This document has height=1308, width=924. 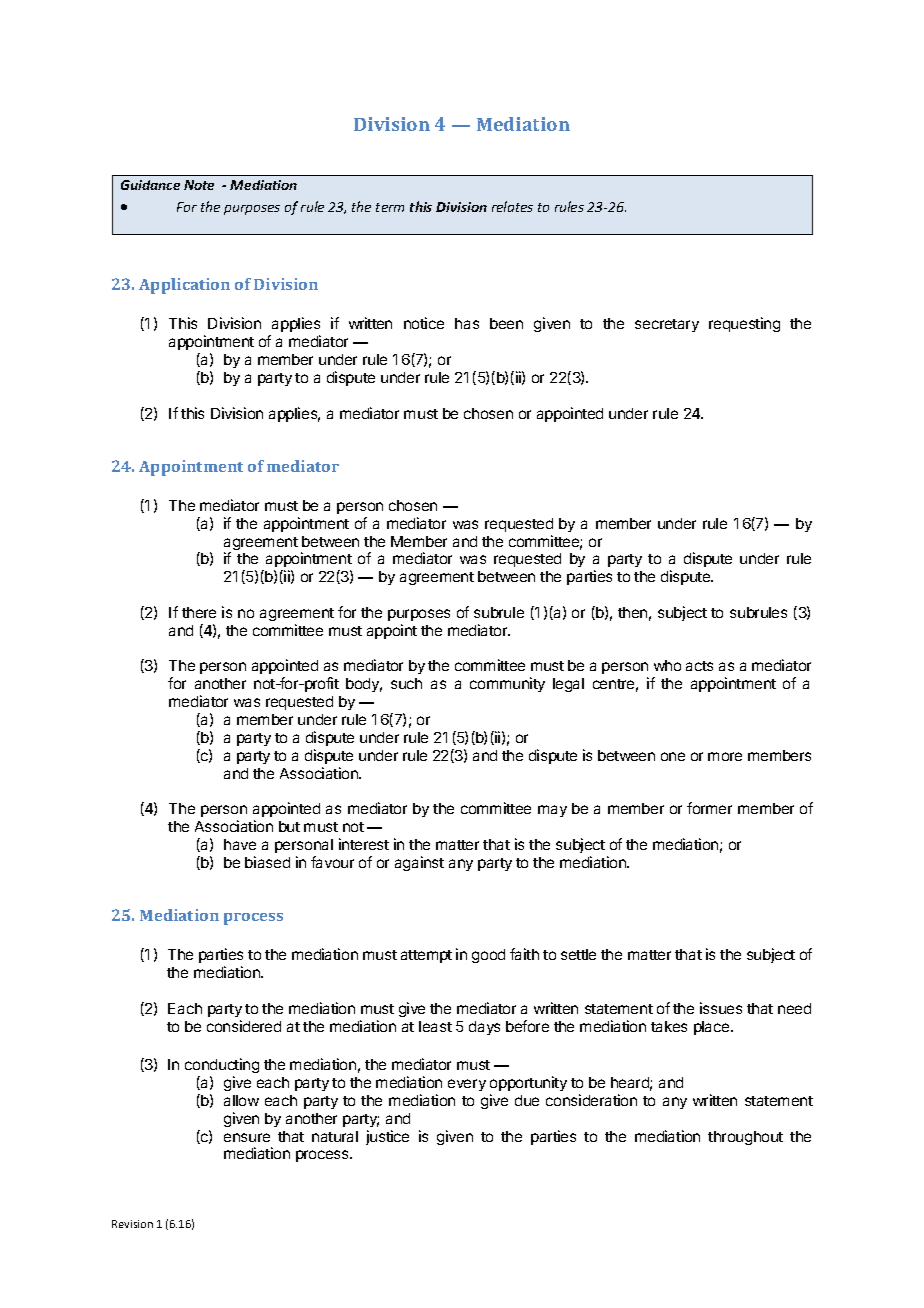 I want to click on against, so click(x=419, y=863).
